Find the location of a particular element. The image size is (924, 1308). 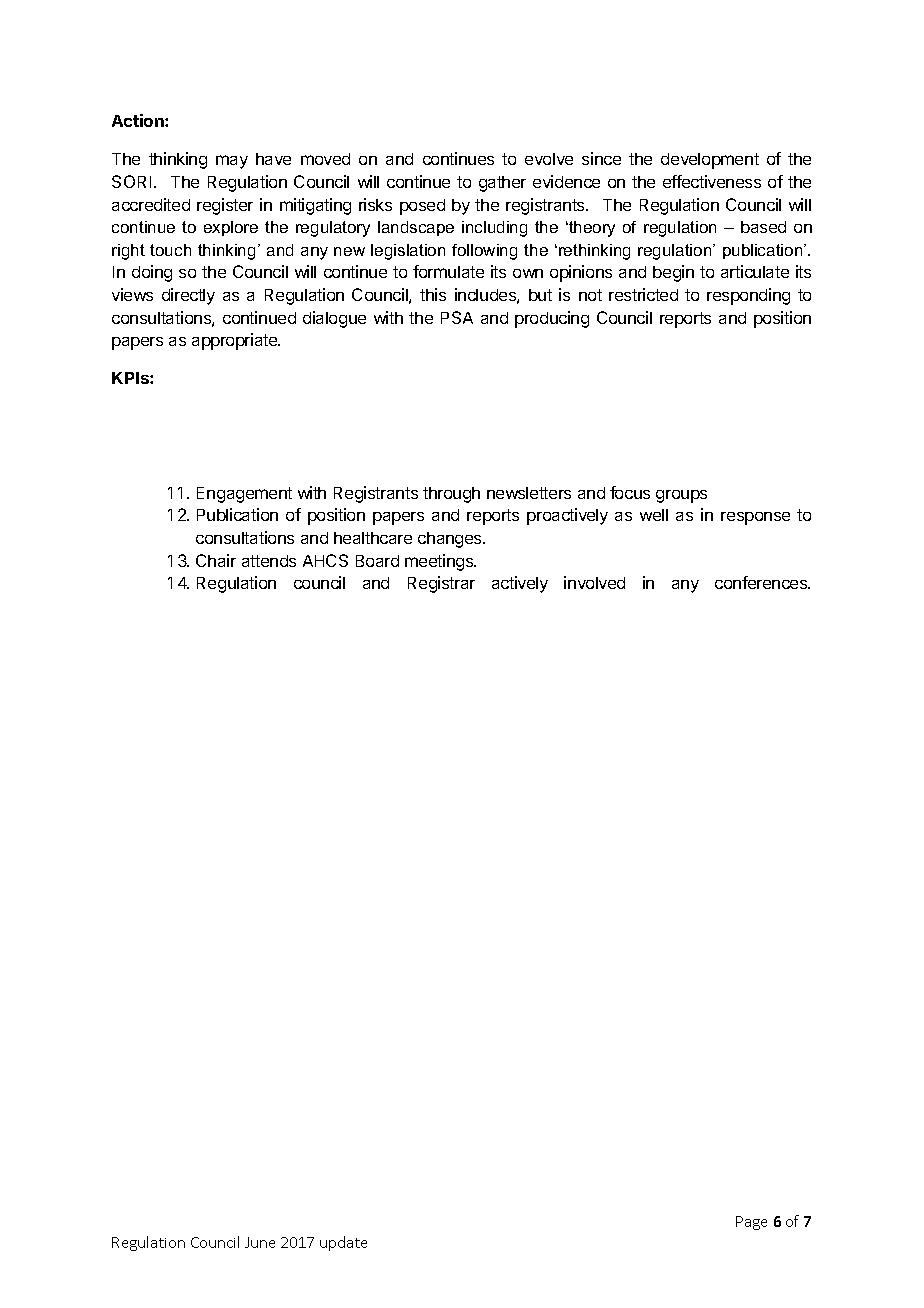

groups is located at coordinates (681, 496).
